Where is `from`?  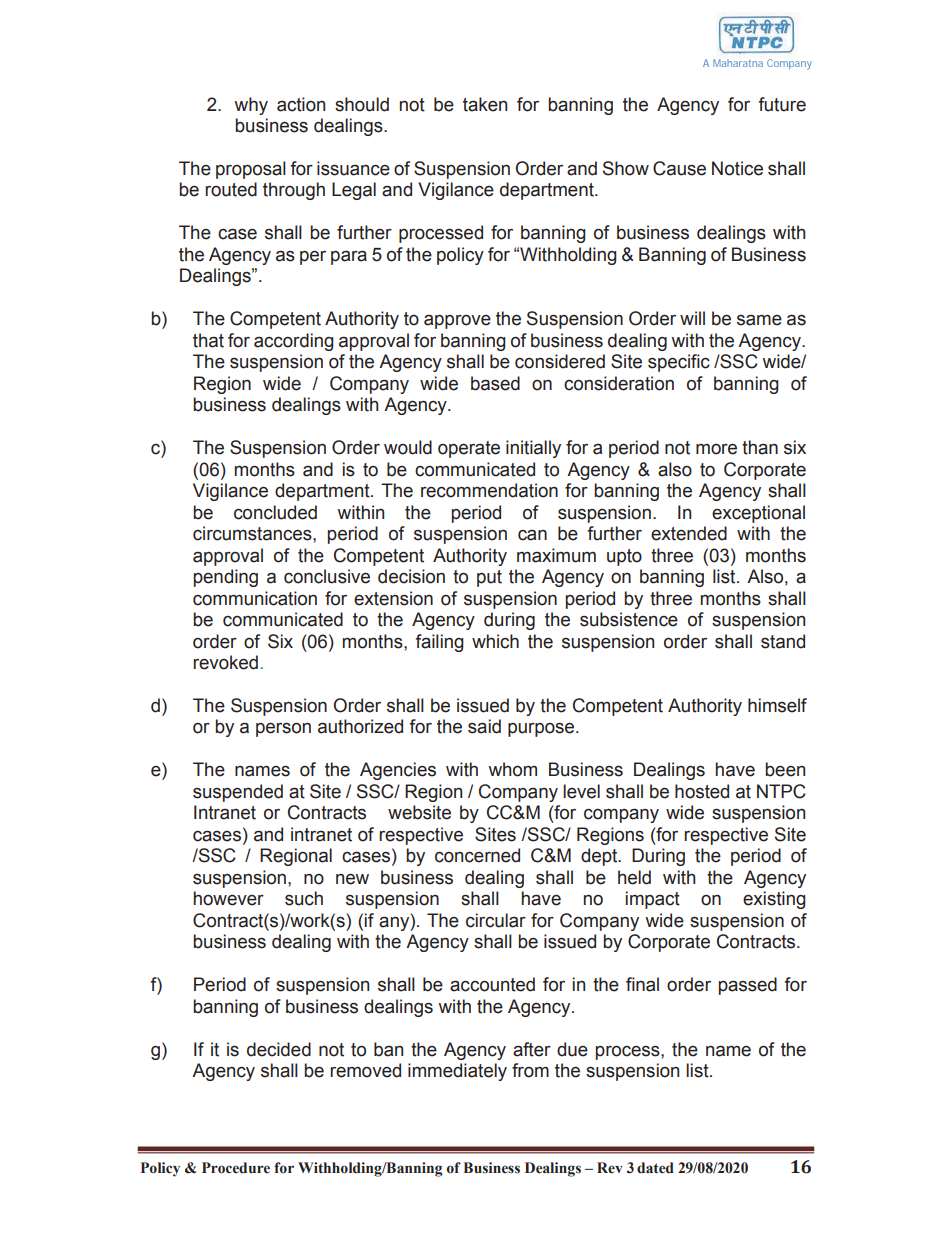
from is located at coordinates (530, 1070).
